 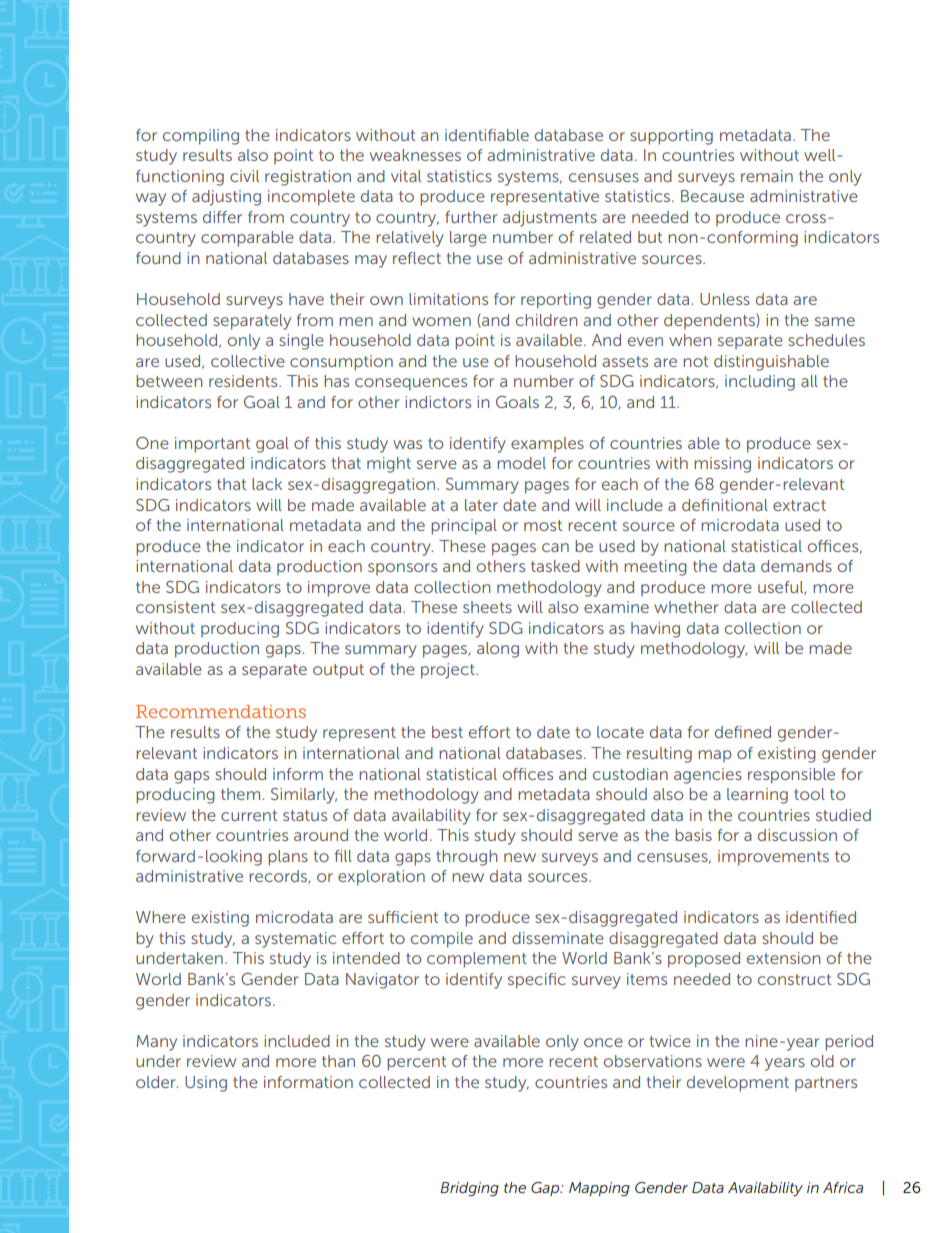 What do you see at coordinates (466, 858) in the screenshot?
I see `through` at bounding box center [466, 858].
